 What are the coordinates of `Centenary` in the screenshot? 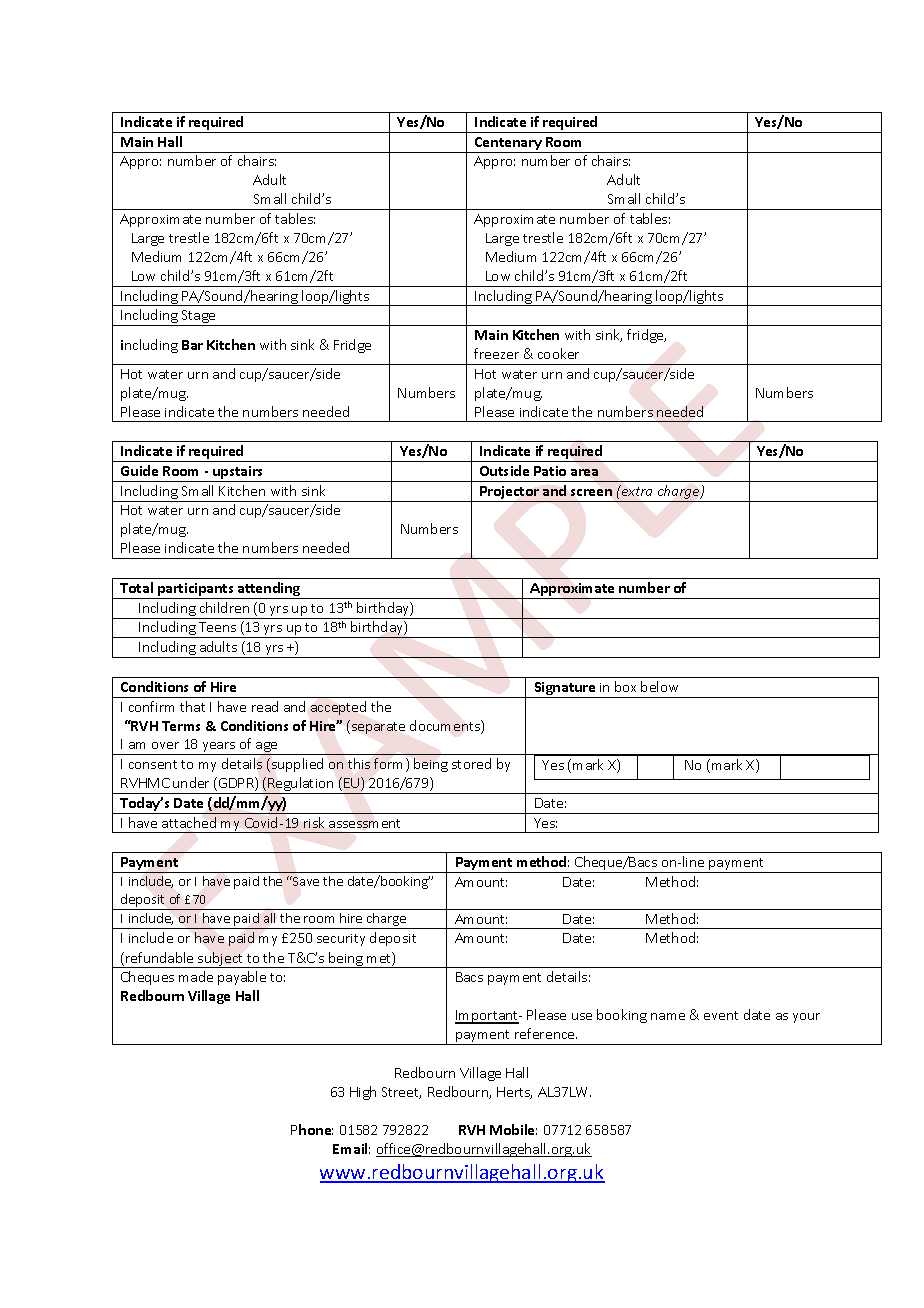 It's located at (508, 143).
